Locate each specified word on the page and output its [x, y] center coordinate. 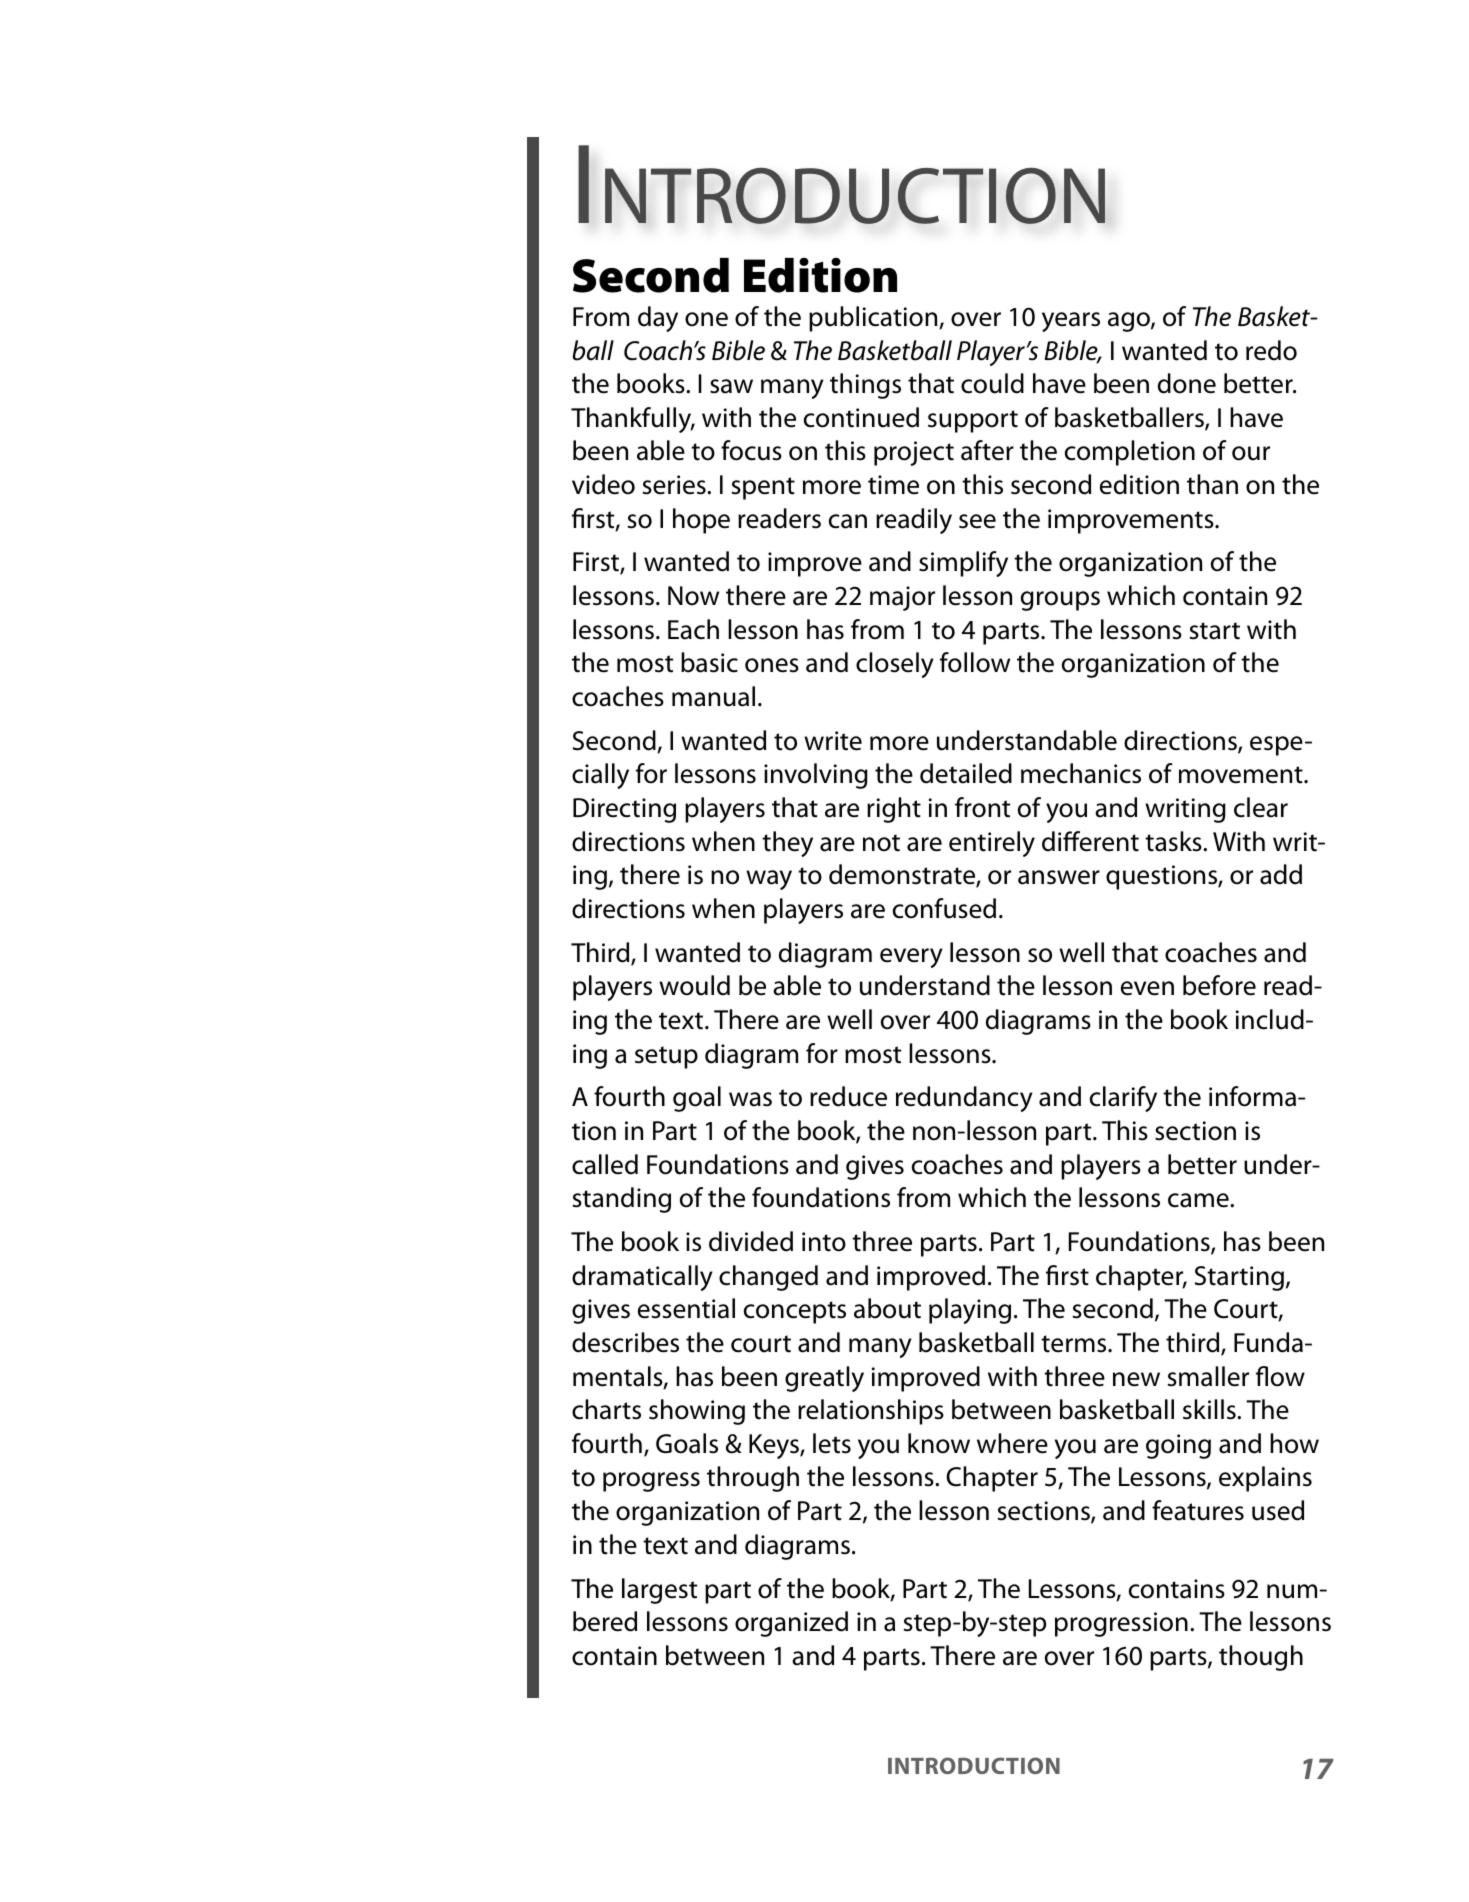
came [1199, 1200]
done [1187, 383]
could [992, 383]
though [1261, 1658]
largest [659, 1591]
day [658, 319]
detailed [966, 773]
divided [751, 1241]
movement [1242, 775]
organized [791, 1624]
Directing [624, 810]
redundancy [964, 1099]
